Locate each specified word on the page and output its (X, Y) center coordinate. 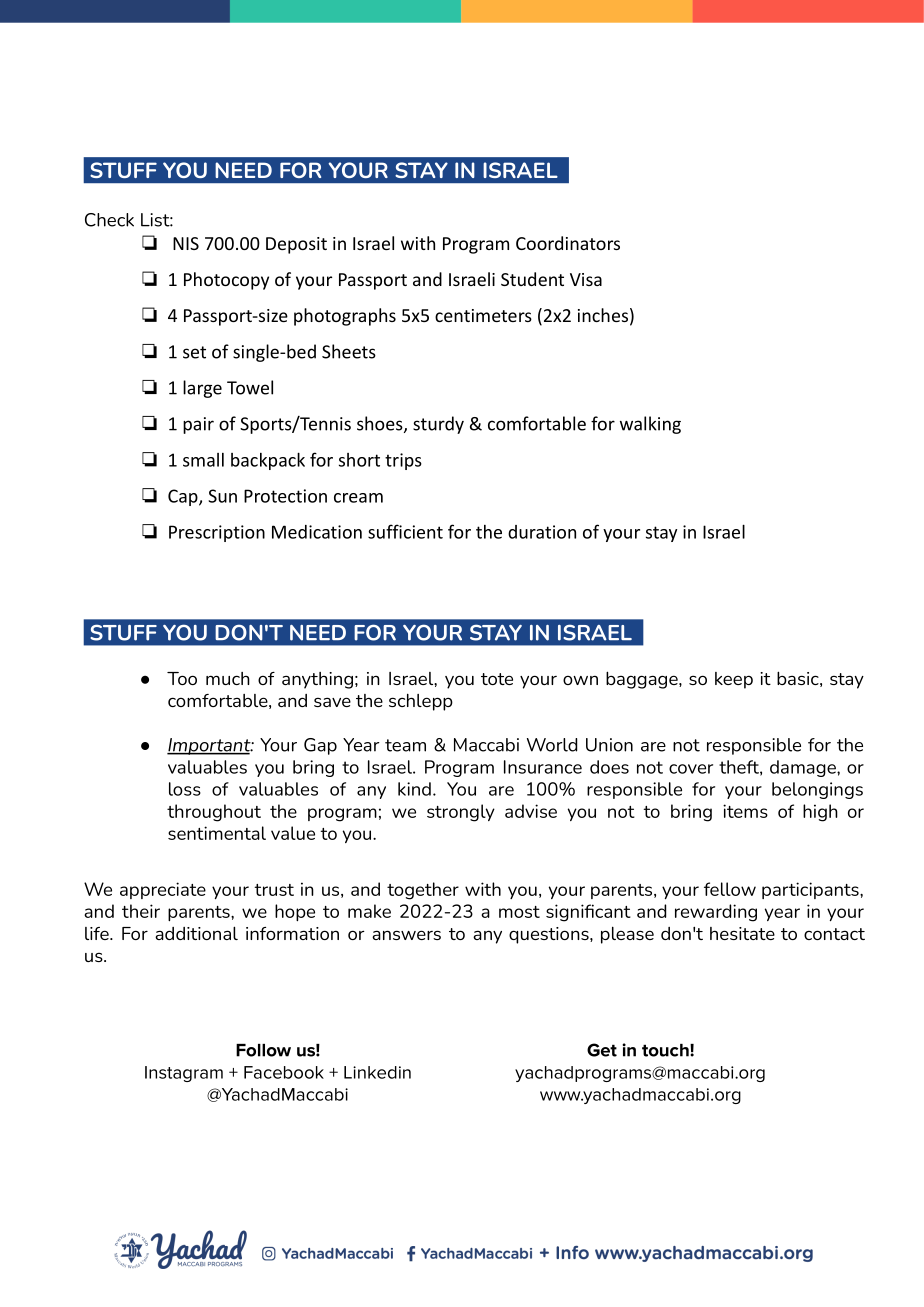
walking (650, 425)
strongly (461, 813)
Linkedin (377, 1072)
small (203, 460)
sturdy (438, 425)
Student (532, 279)
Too (182, 678)
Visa (586, 279)
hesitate (742, 933)
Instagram (184, 1074)
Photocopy (226, 281)
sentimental (217, 833)
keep (734, 680)
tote (497, 679)
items (745, 811)
